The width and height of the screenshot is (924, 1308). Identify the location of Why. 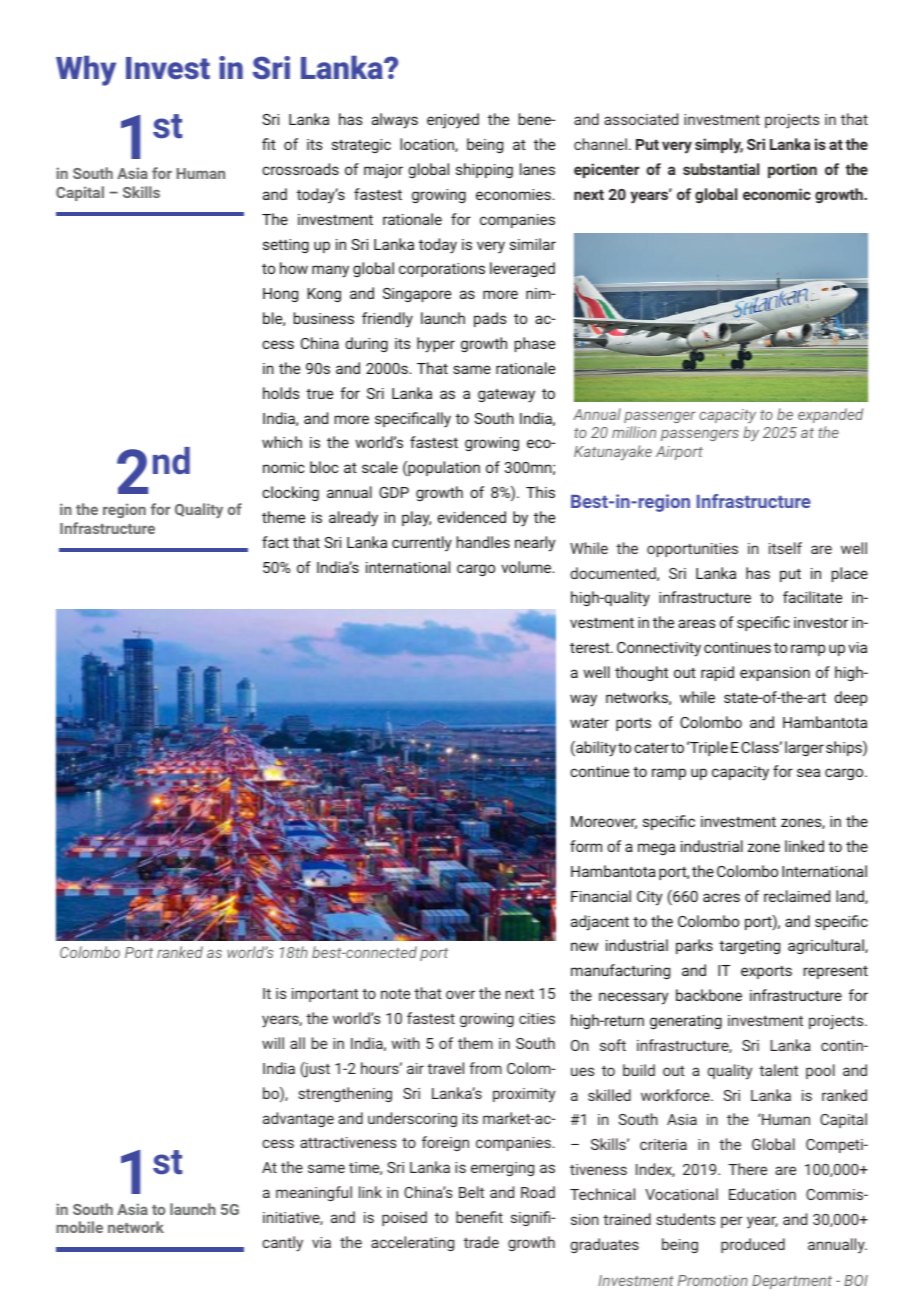
(86, 71).
